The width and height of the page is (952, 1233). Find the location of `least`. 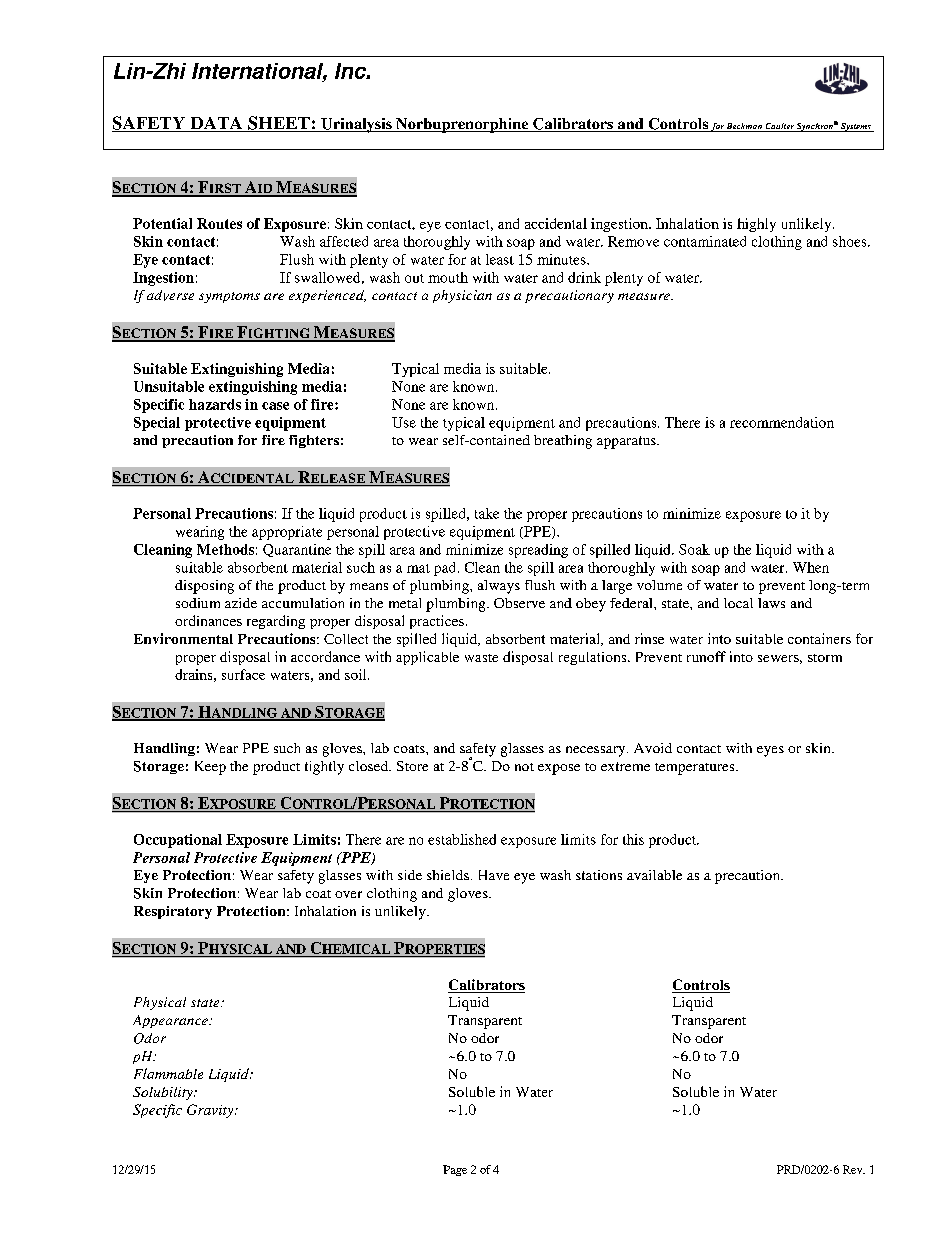

least is located at coordinates (500, 259).
